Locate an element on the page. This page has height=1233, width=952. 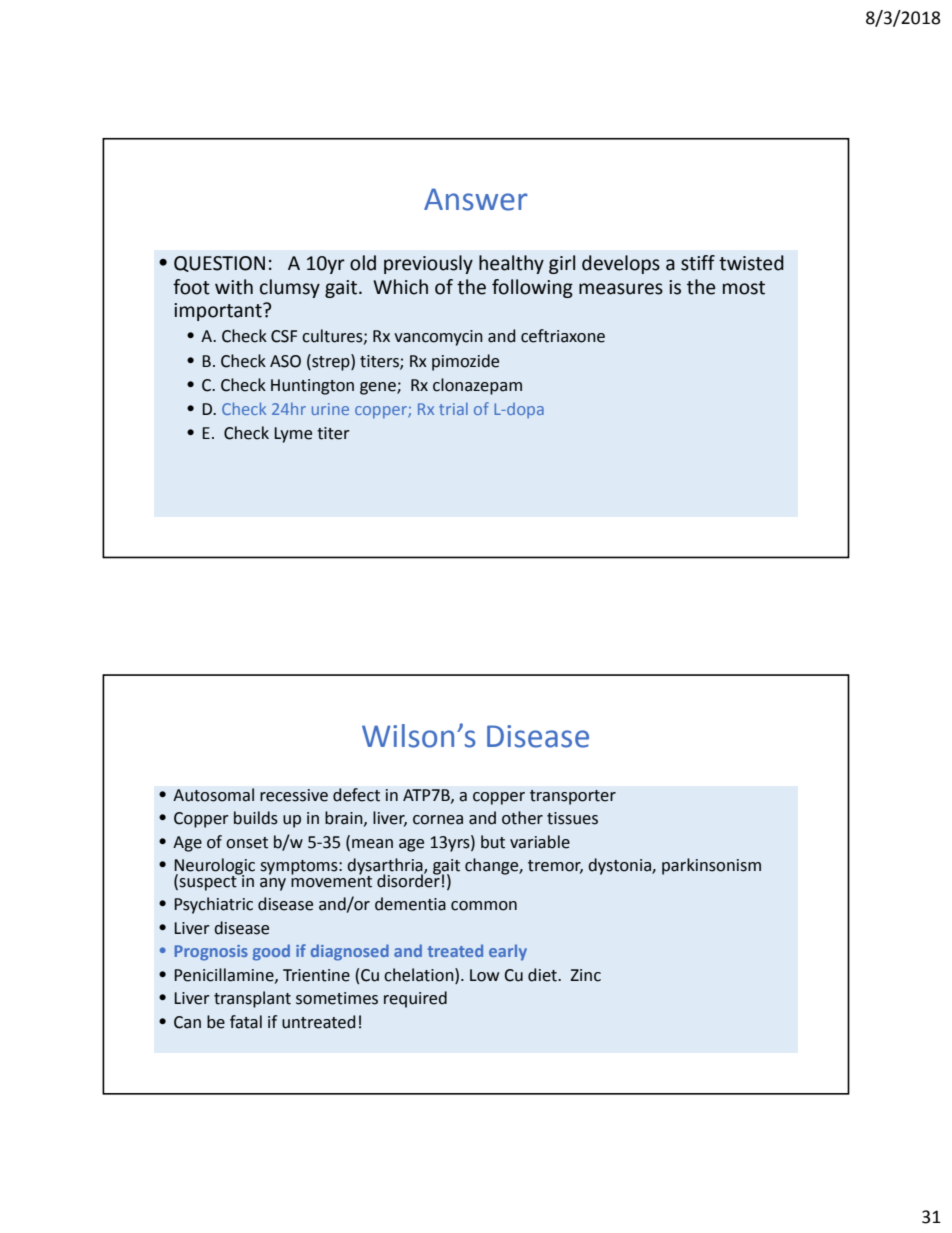
Lyme is located at coordinates (293, 435).
